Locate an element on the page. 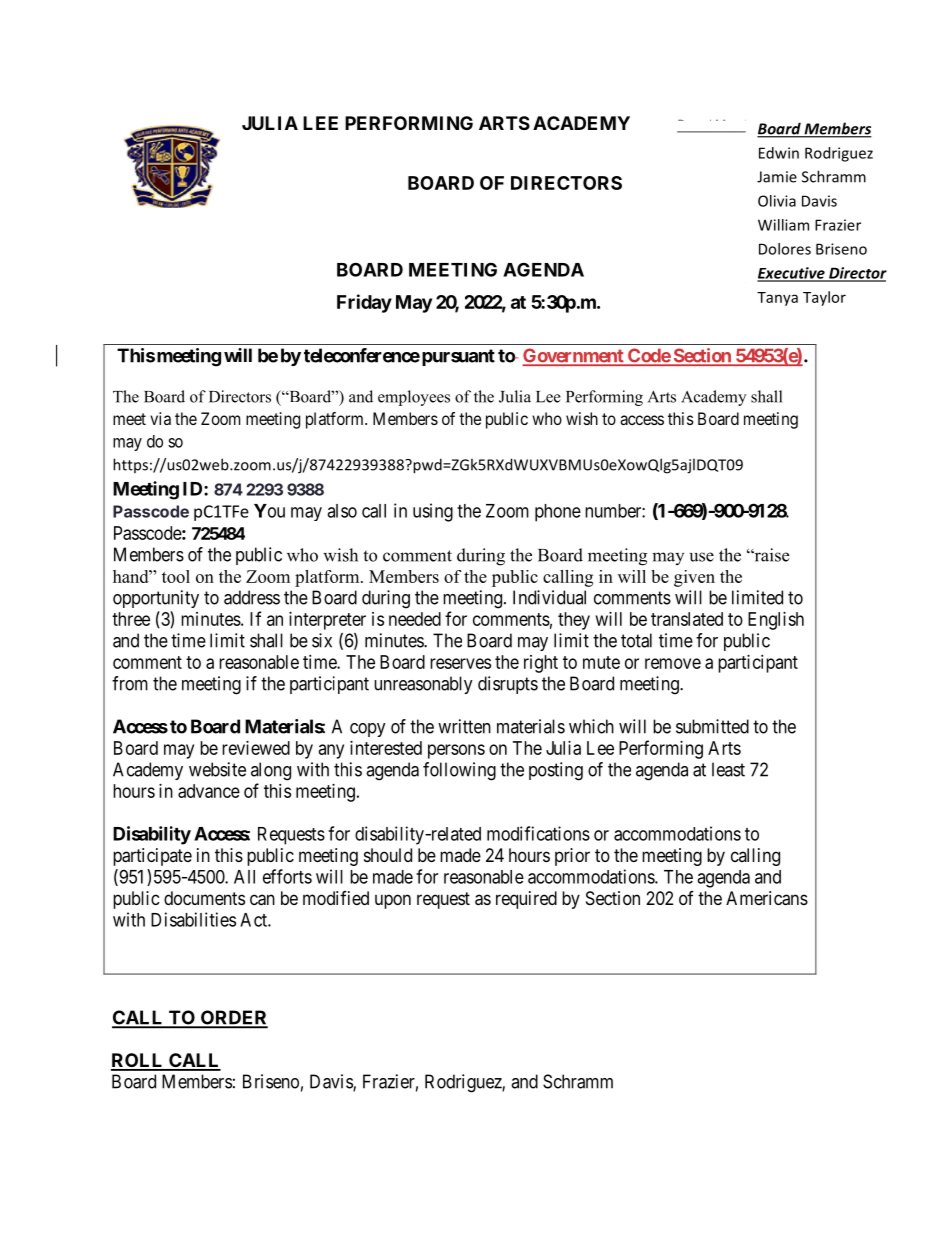 The image size is (952, 1233). Government is located at coordinates (574, 356).
